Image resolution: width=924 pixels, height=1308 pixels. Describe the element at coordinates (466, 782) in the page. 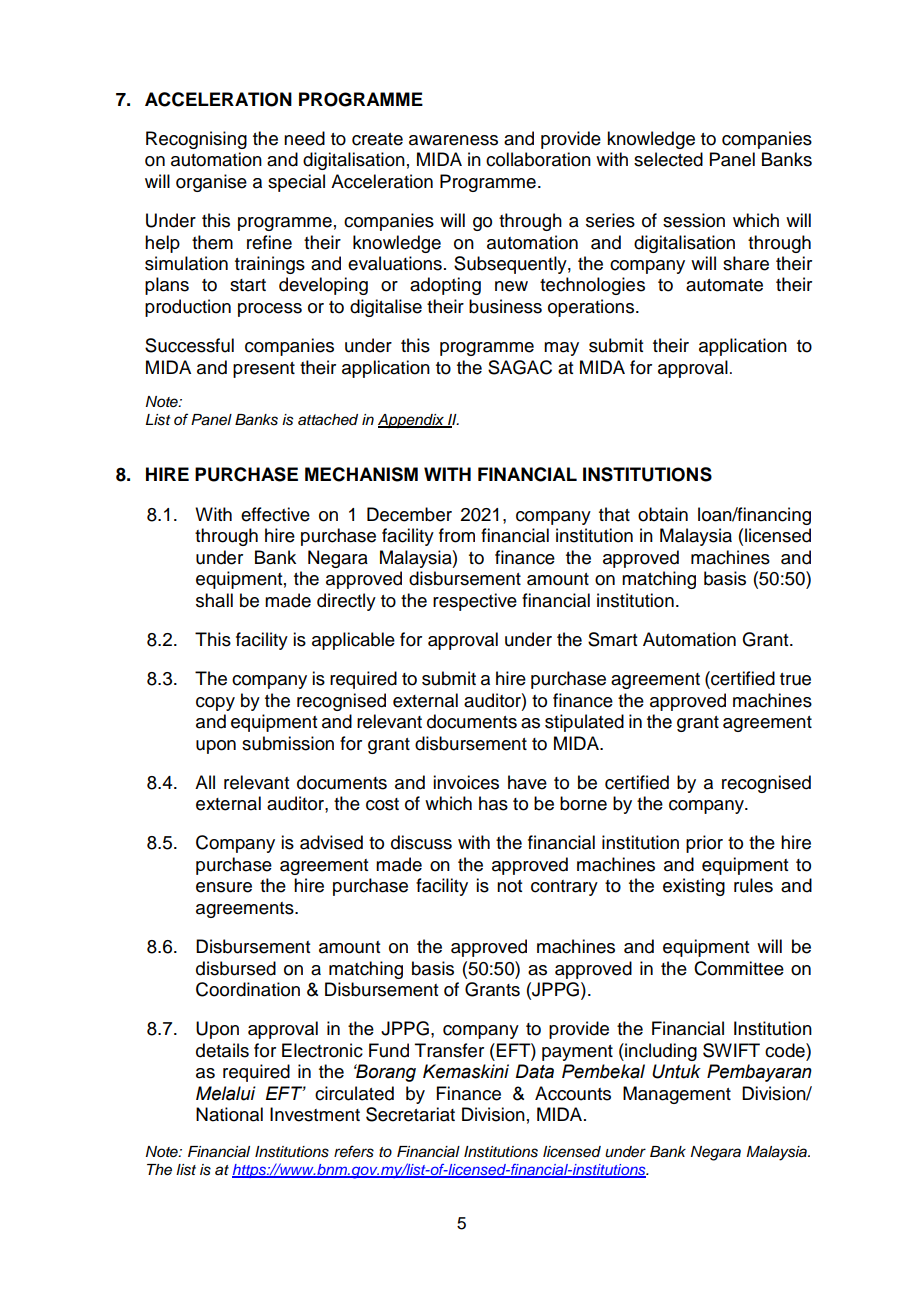

I see `invoices` at that location.
